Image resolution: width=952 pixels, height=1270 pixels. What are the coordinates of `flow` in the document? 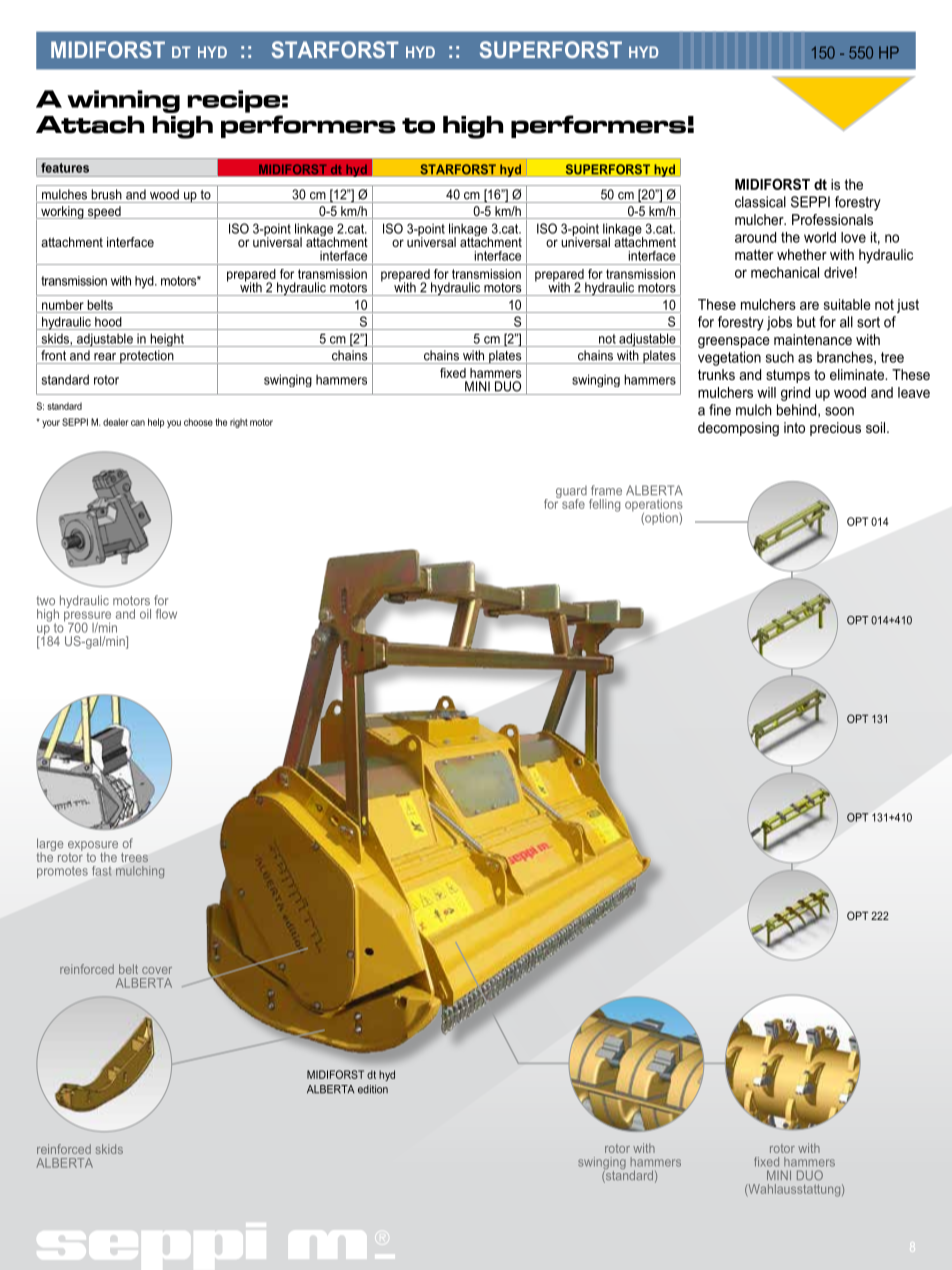 It's located at (166, 614).
